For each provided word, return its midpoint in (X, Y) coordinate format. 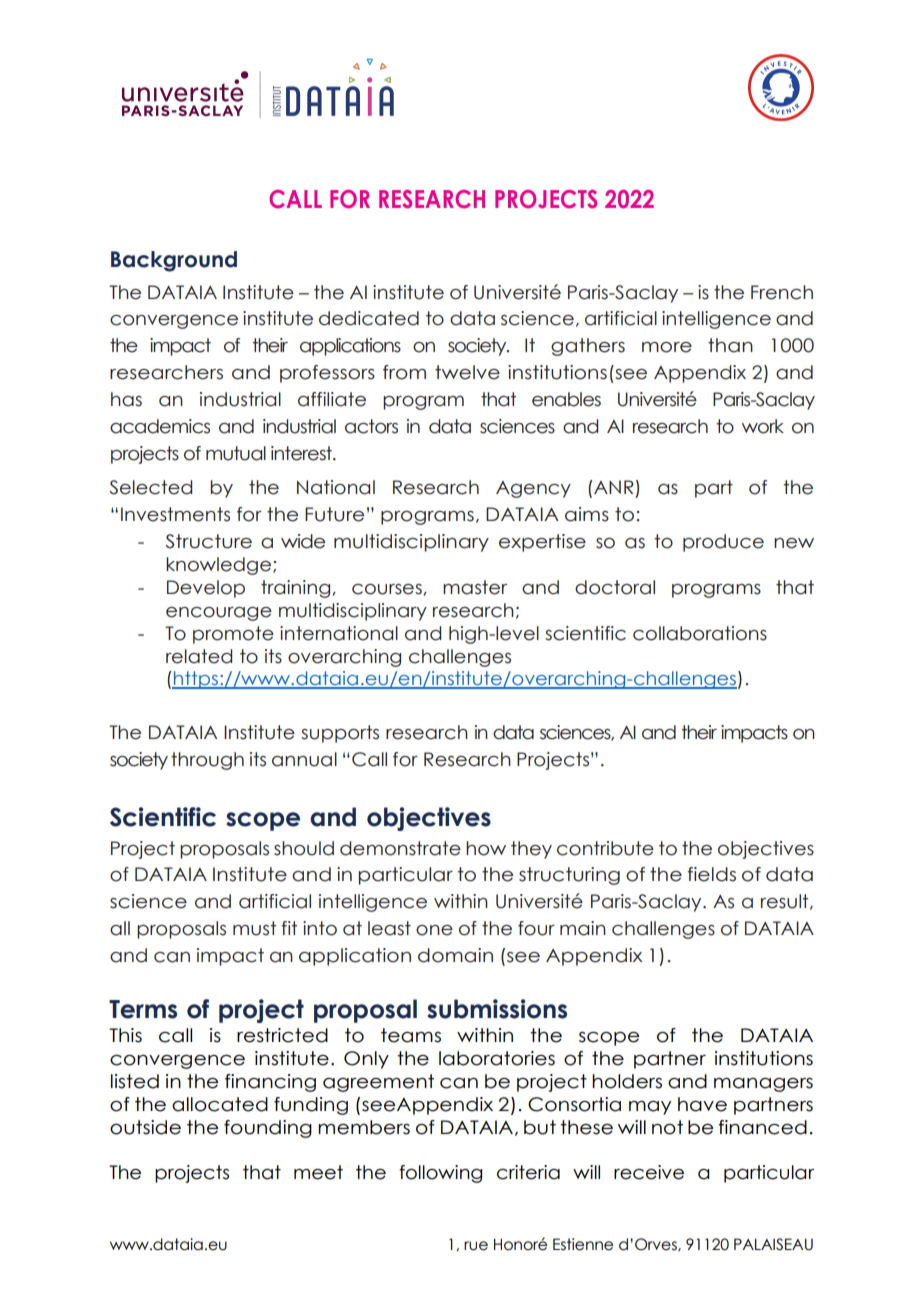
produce (723, 543)
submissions (497, 1009)
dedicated (369, 318)
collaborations (700, 633)
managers (763, 1085)
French (782, 292)
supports (340, 734)
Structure (208, 541)
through (207, 761)
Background (174, 261)
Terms (143, 1009)
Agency (533, 489)
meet (318, 1172)
